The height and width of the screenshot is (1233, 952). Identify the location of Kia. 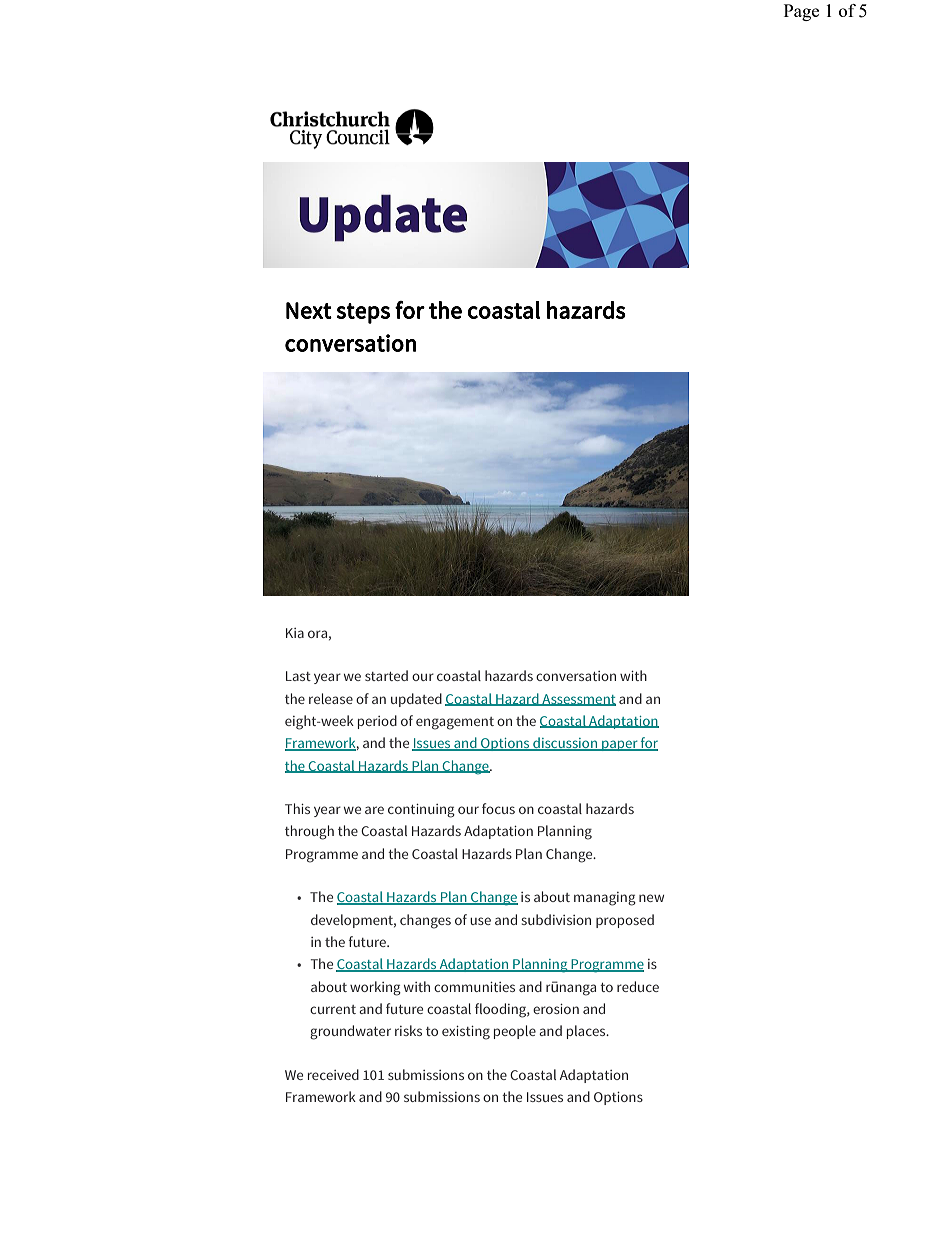
(295, 633).
